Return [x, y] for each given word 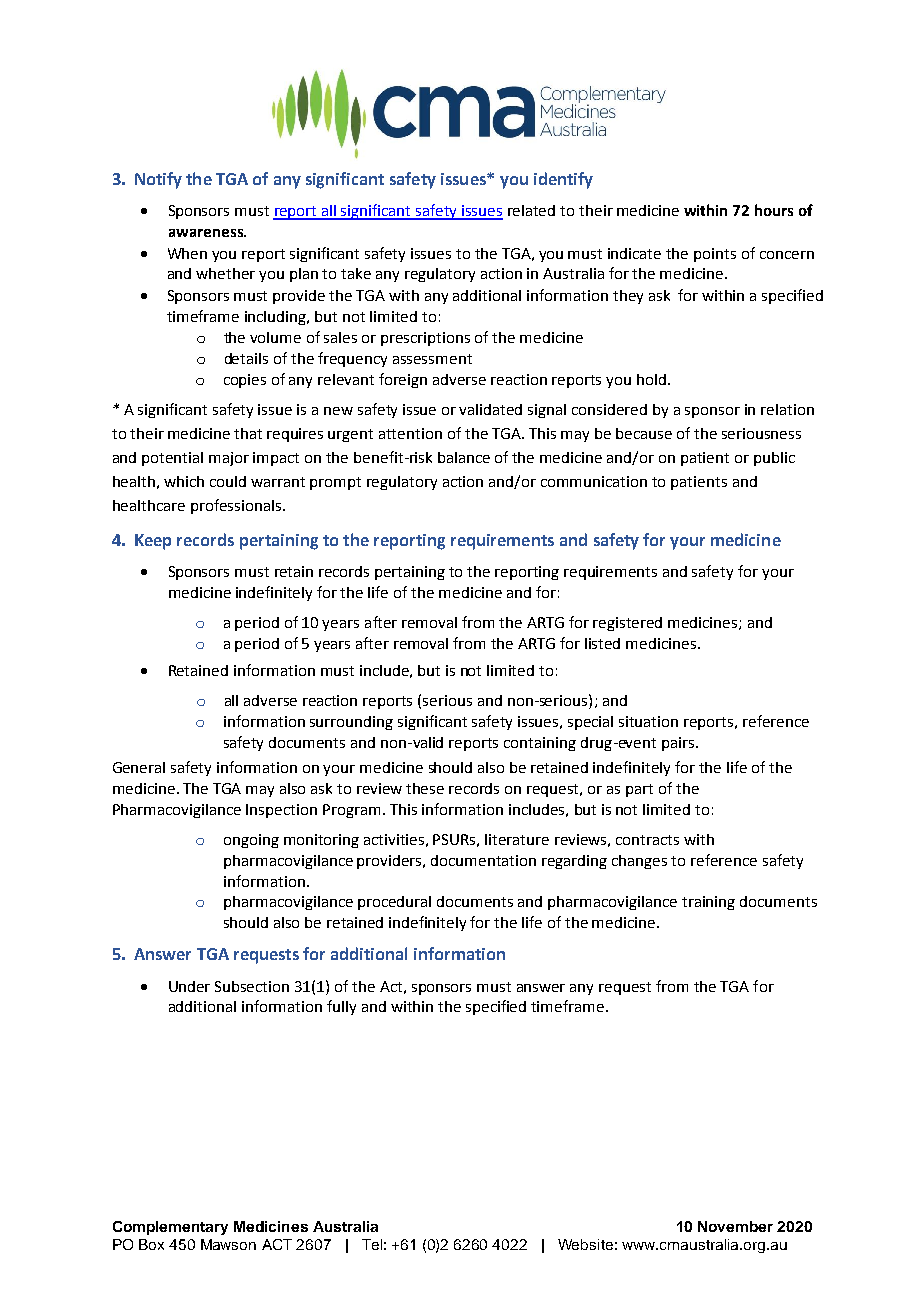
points [715, 255]
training [708, 903]
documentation [483, 860]
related [531, 210]
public [774, 459]
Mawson [228, 1244]
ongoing [251, 841]
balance [464, 457]
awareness [207, 233]
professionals [236, 506]
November [735, 1226]
